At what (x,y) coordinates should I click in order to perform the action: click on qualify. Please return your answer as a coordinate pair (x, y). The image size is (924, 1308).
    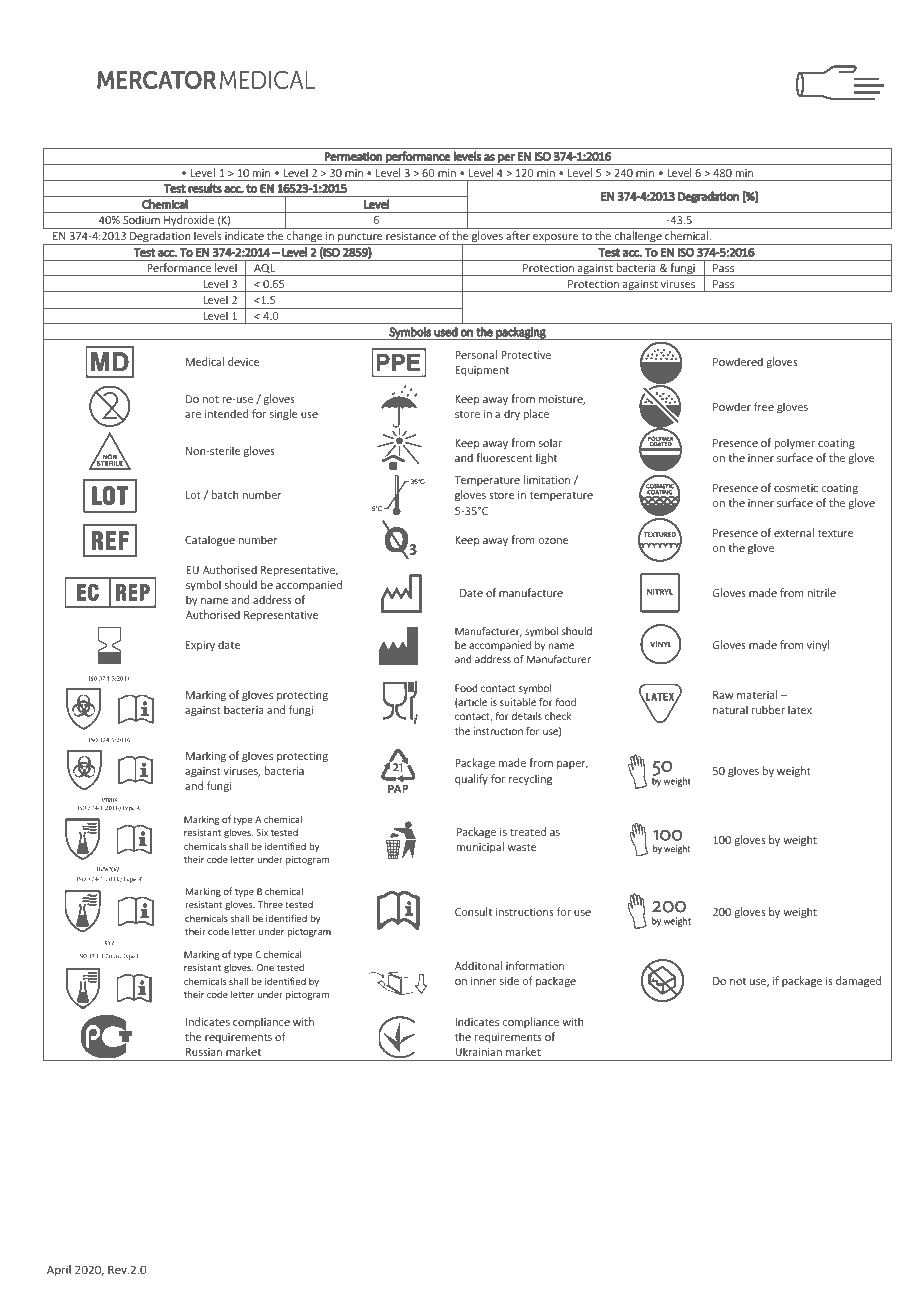
    Looking at the image, I should click on (471, 779).
